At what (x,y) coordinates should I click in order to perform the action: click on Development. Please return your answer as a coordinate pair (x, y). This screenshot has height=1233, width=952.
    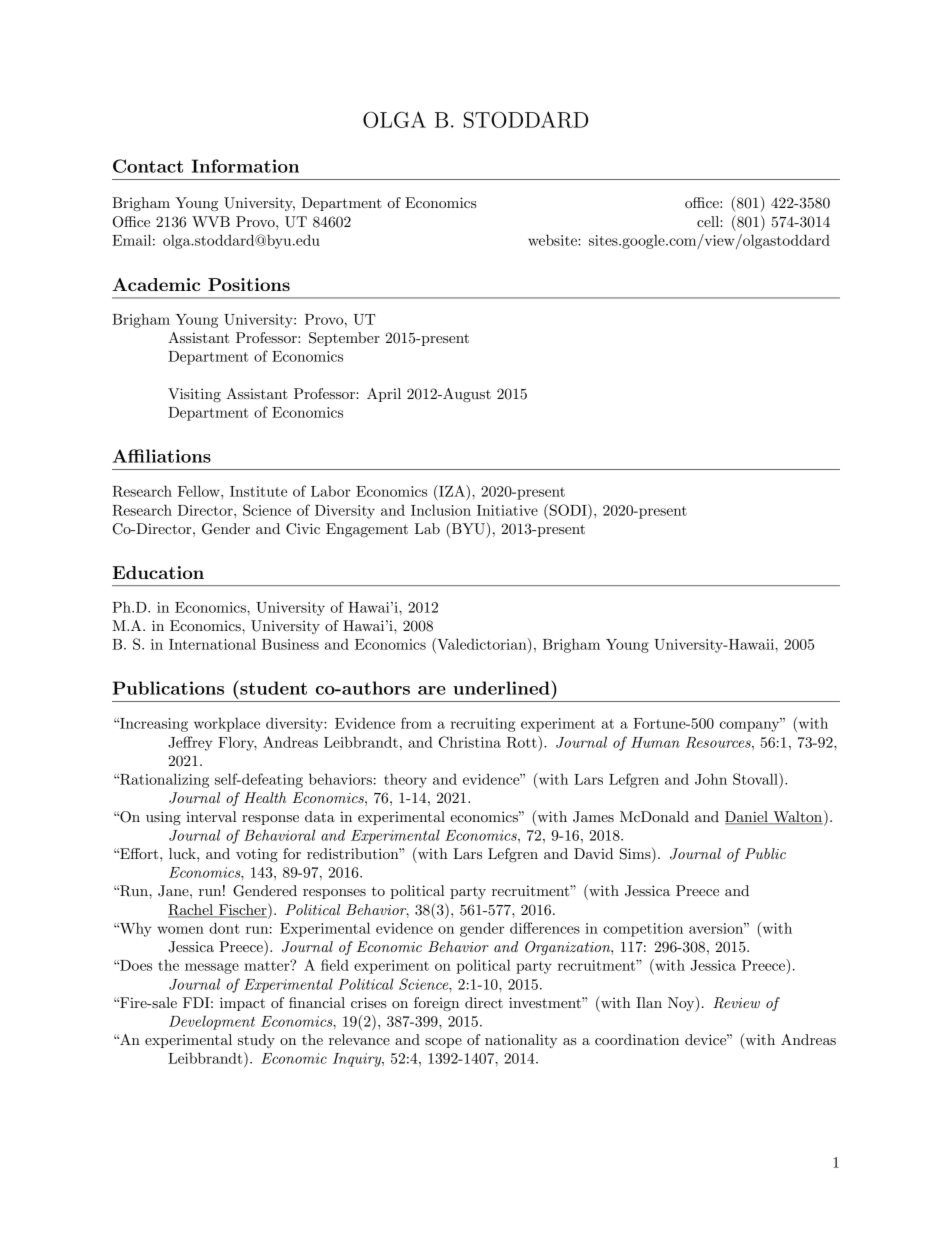
    Looking at the image, I should click on (212, 1023).
